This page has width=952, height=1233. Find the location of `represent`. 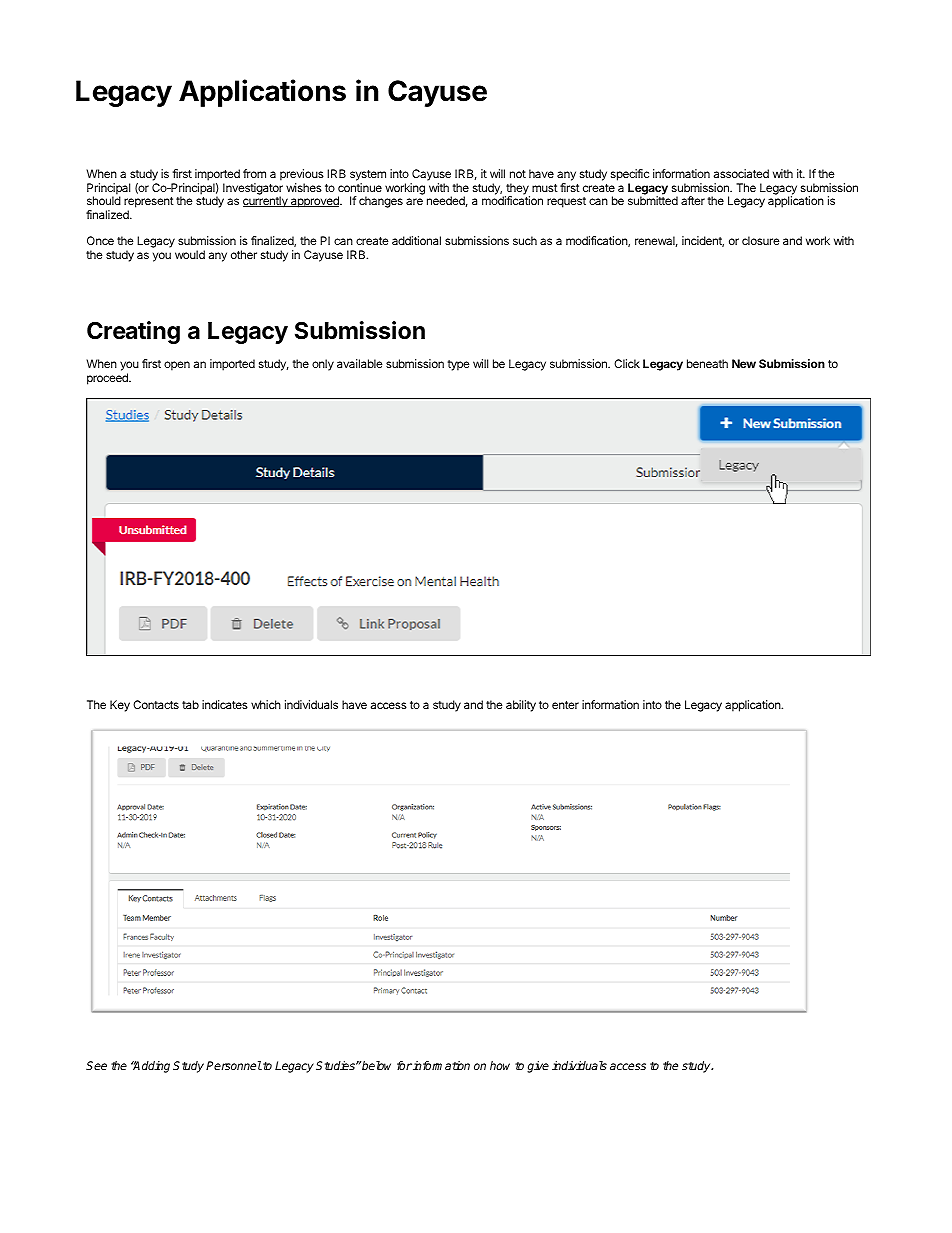

represent is located at coordinates (149, 204).
